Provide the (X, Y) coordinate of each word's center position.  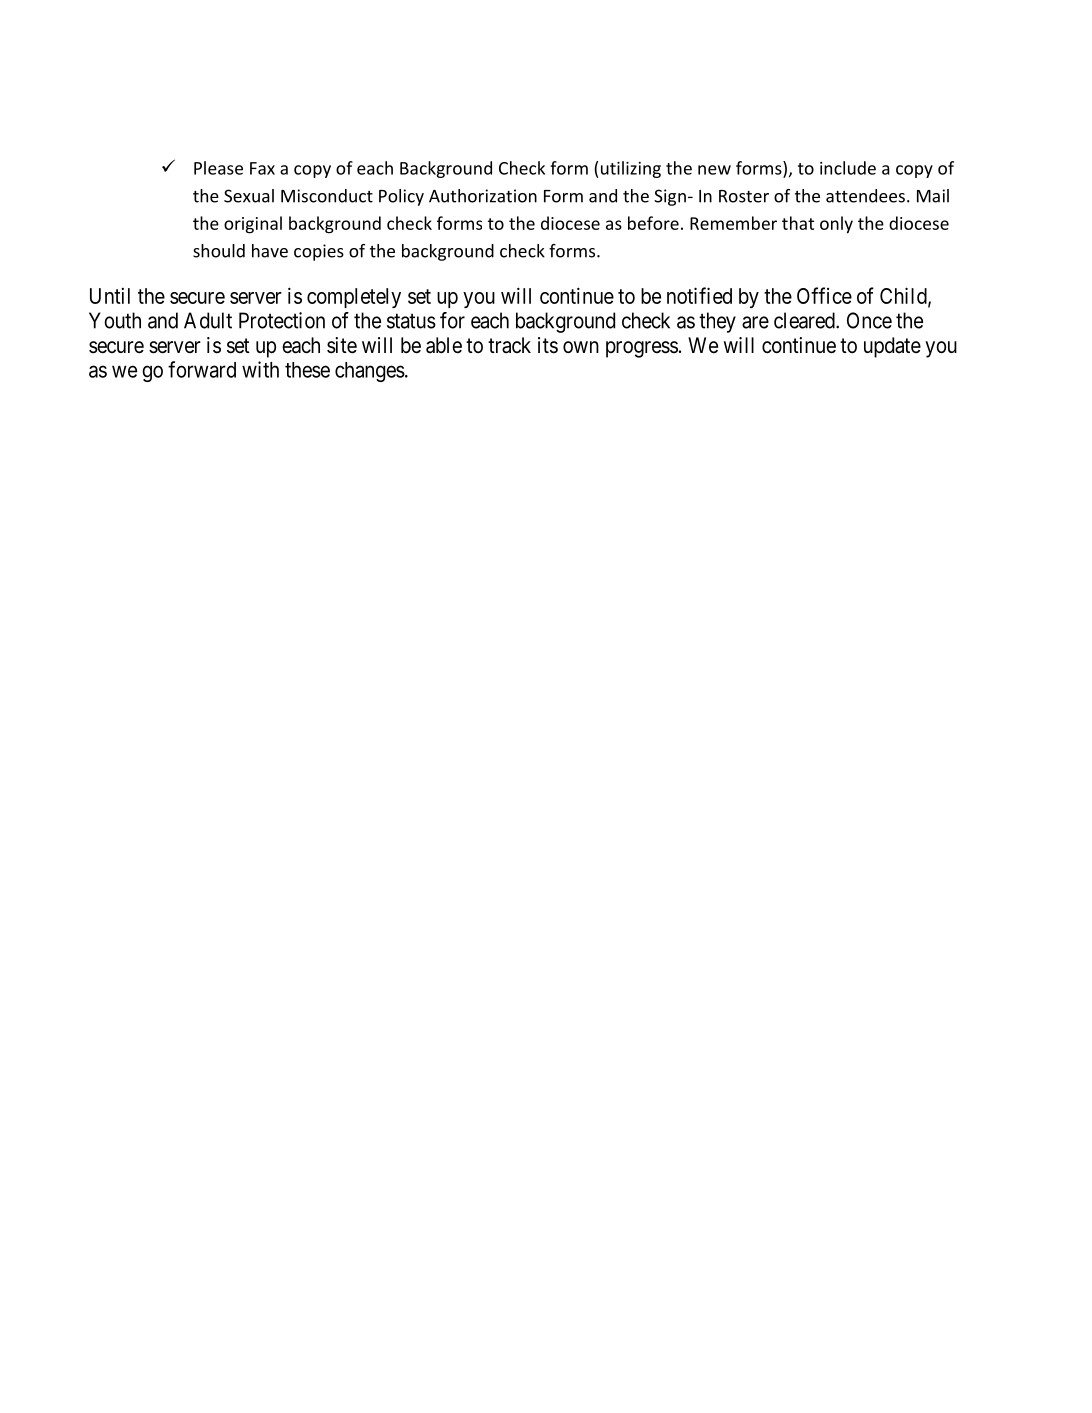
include (848, 168)
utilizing (631, 169)
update (892, 347)
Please (218, 168)
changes (370, 372)
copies (319, 252)
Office (824, 295)
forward (202, 369)
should (219, 251)
